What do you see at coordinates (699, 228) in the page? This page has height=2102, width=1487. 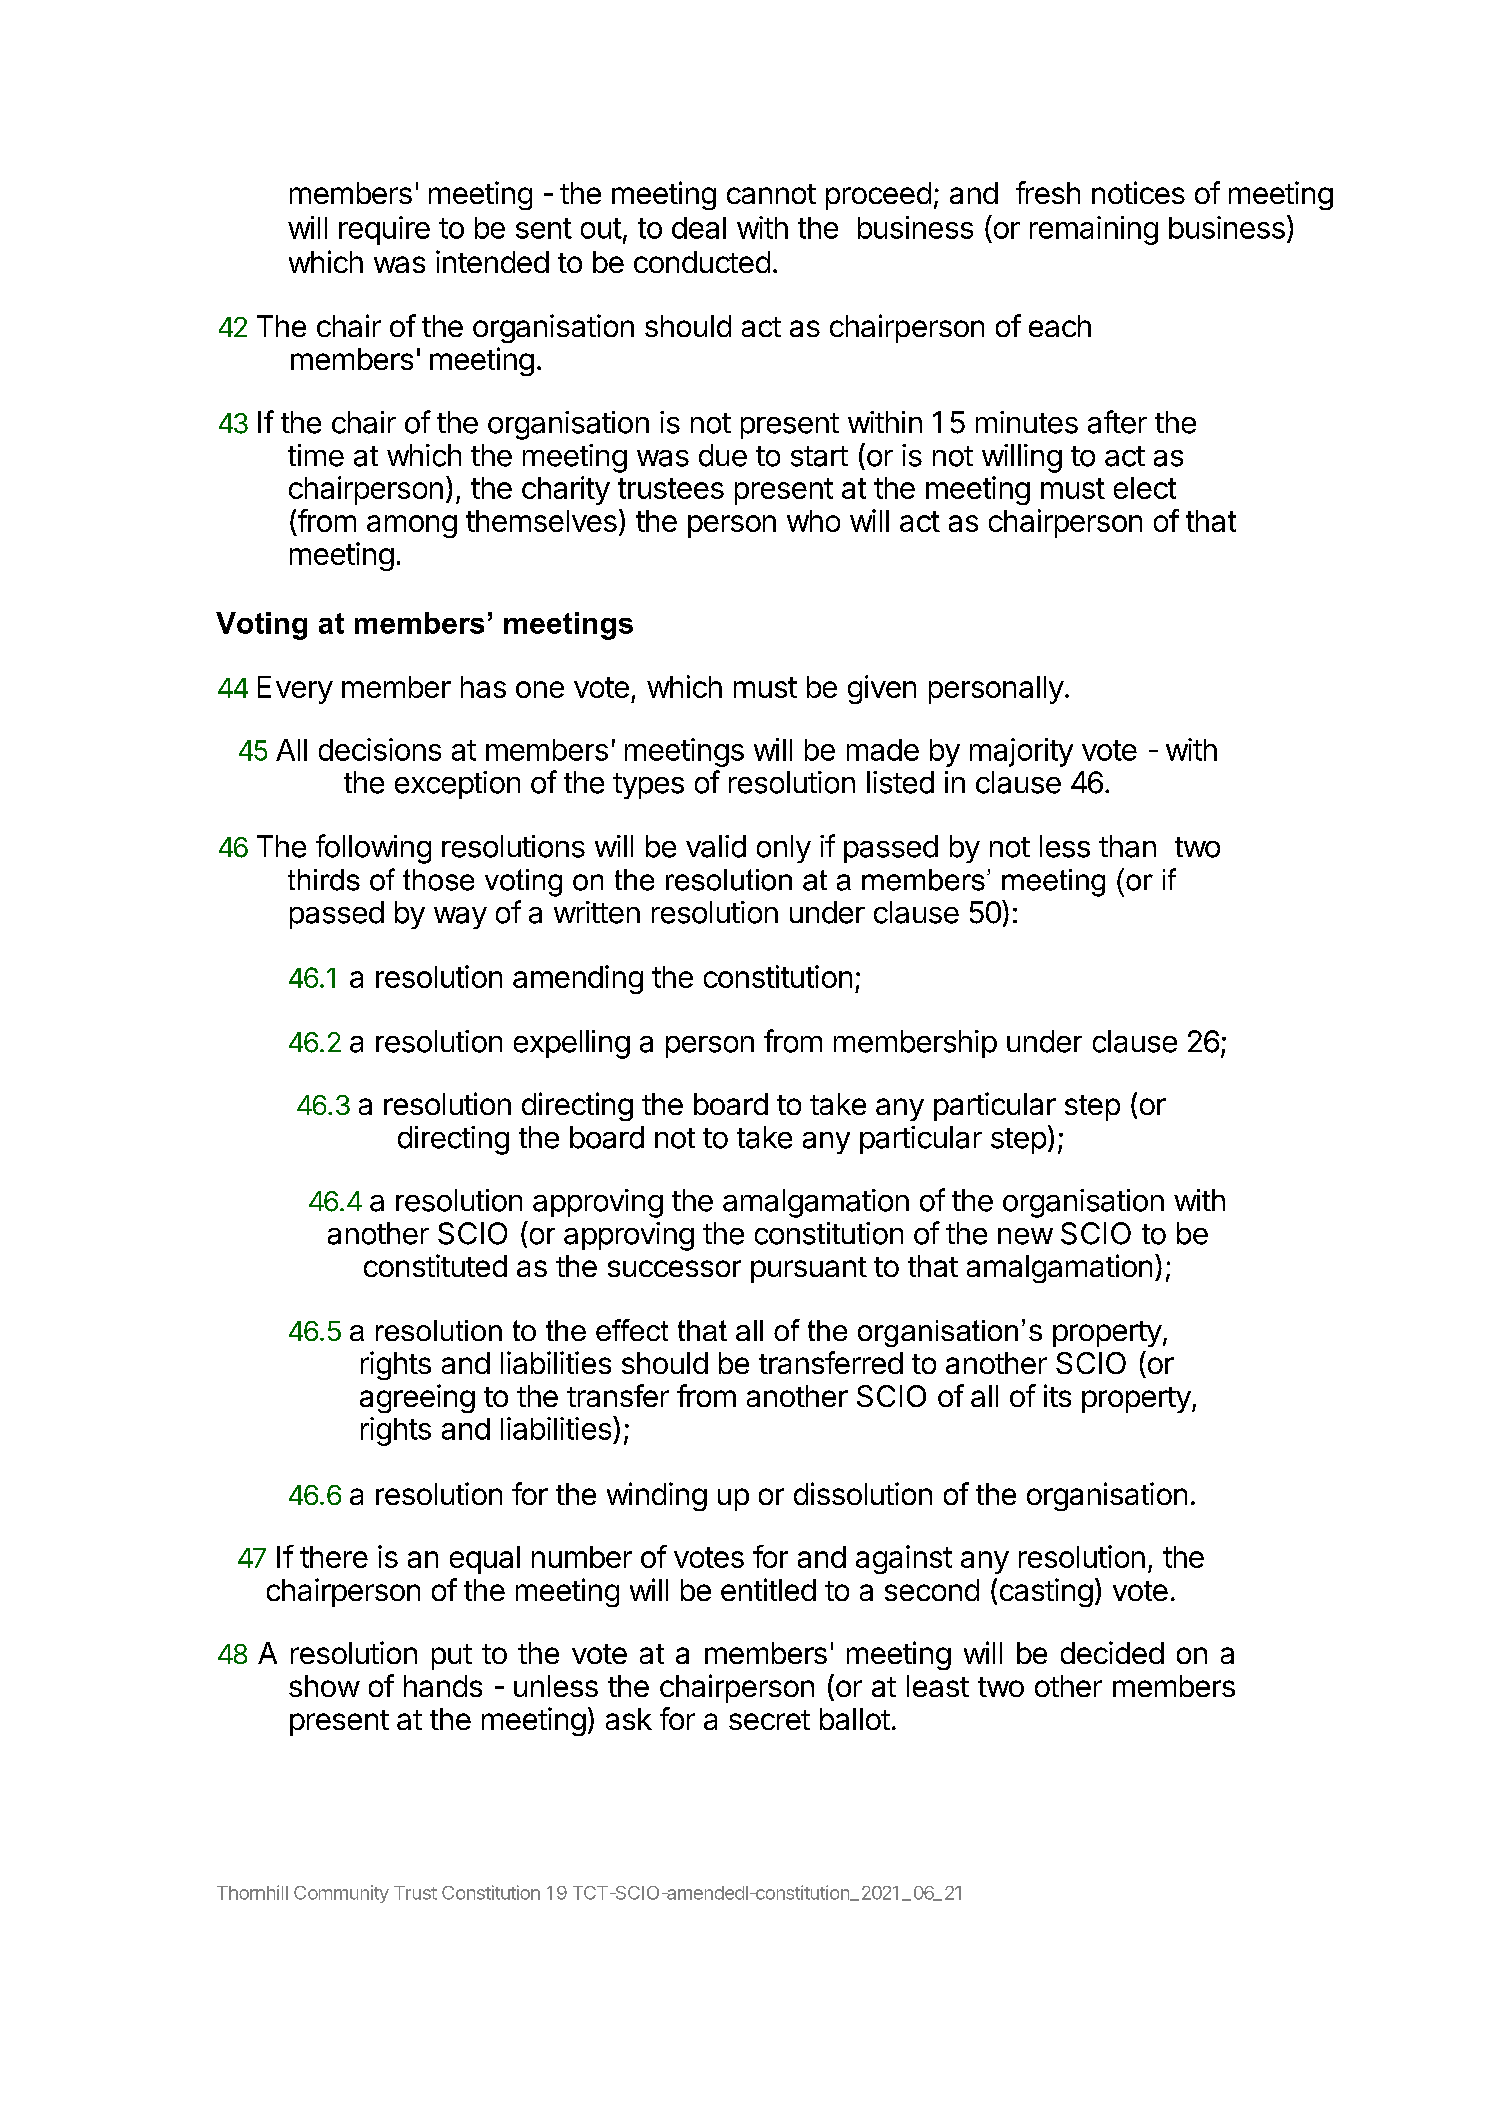 I see `deal` at bounding box center [699, 228].
